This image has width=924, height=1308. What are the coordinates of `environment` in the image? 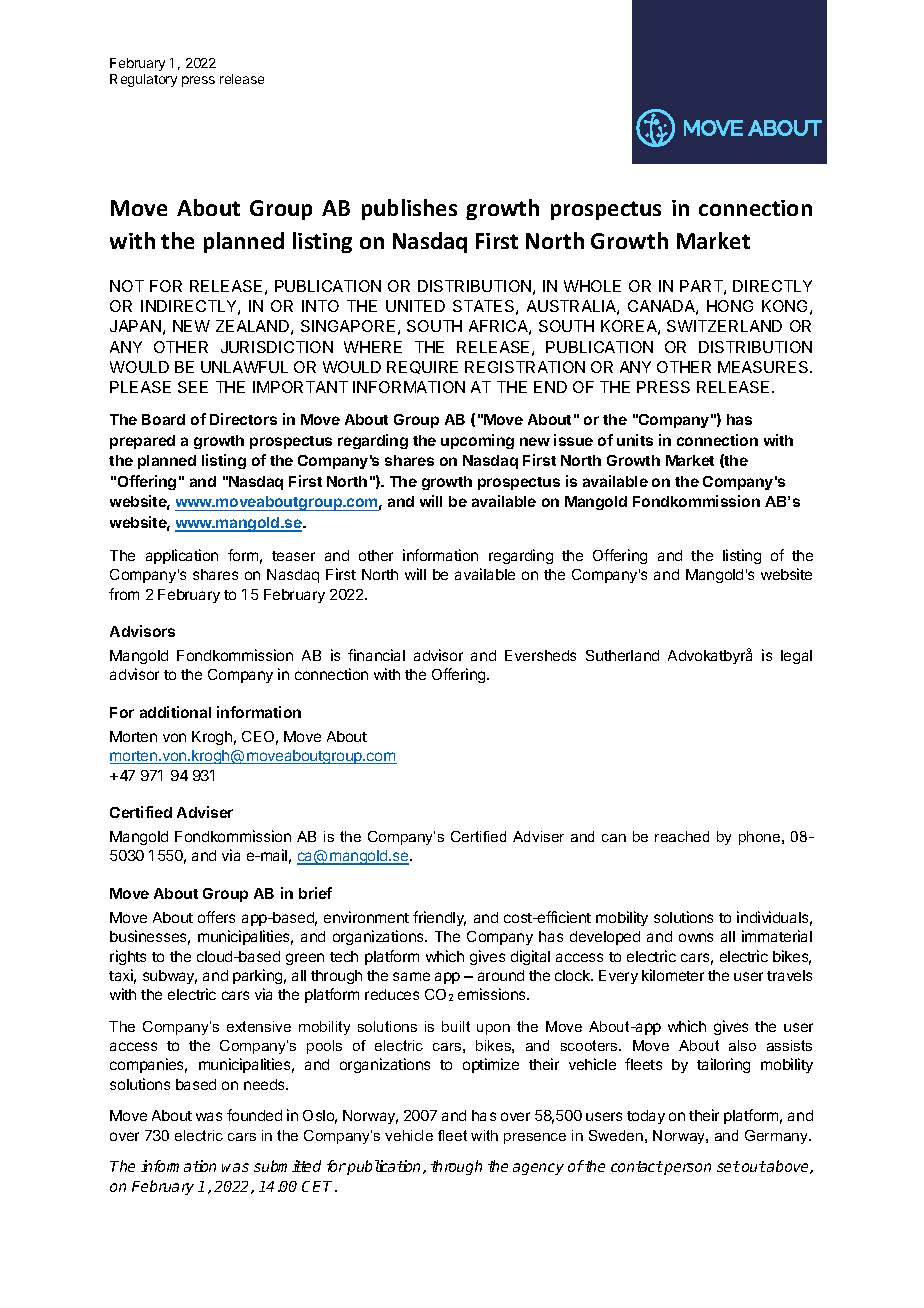 It's located at (366, 917).
